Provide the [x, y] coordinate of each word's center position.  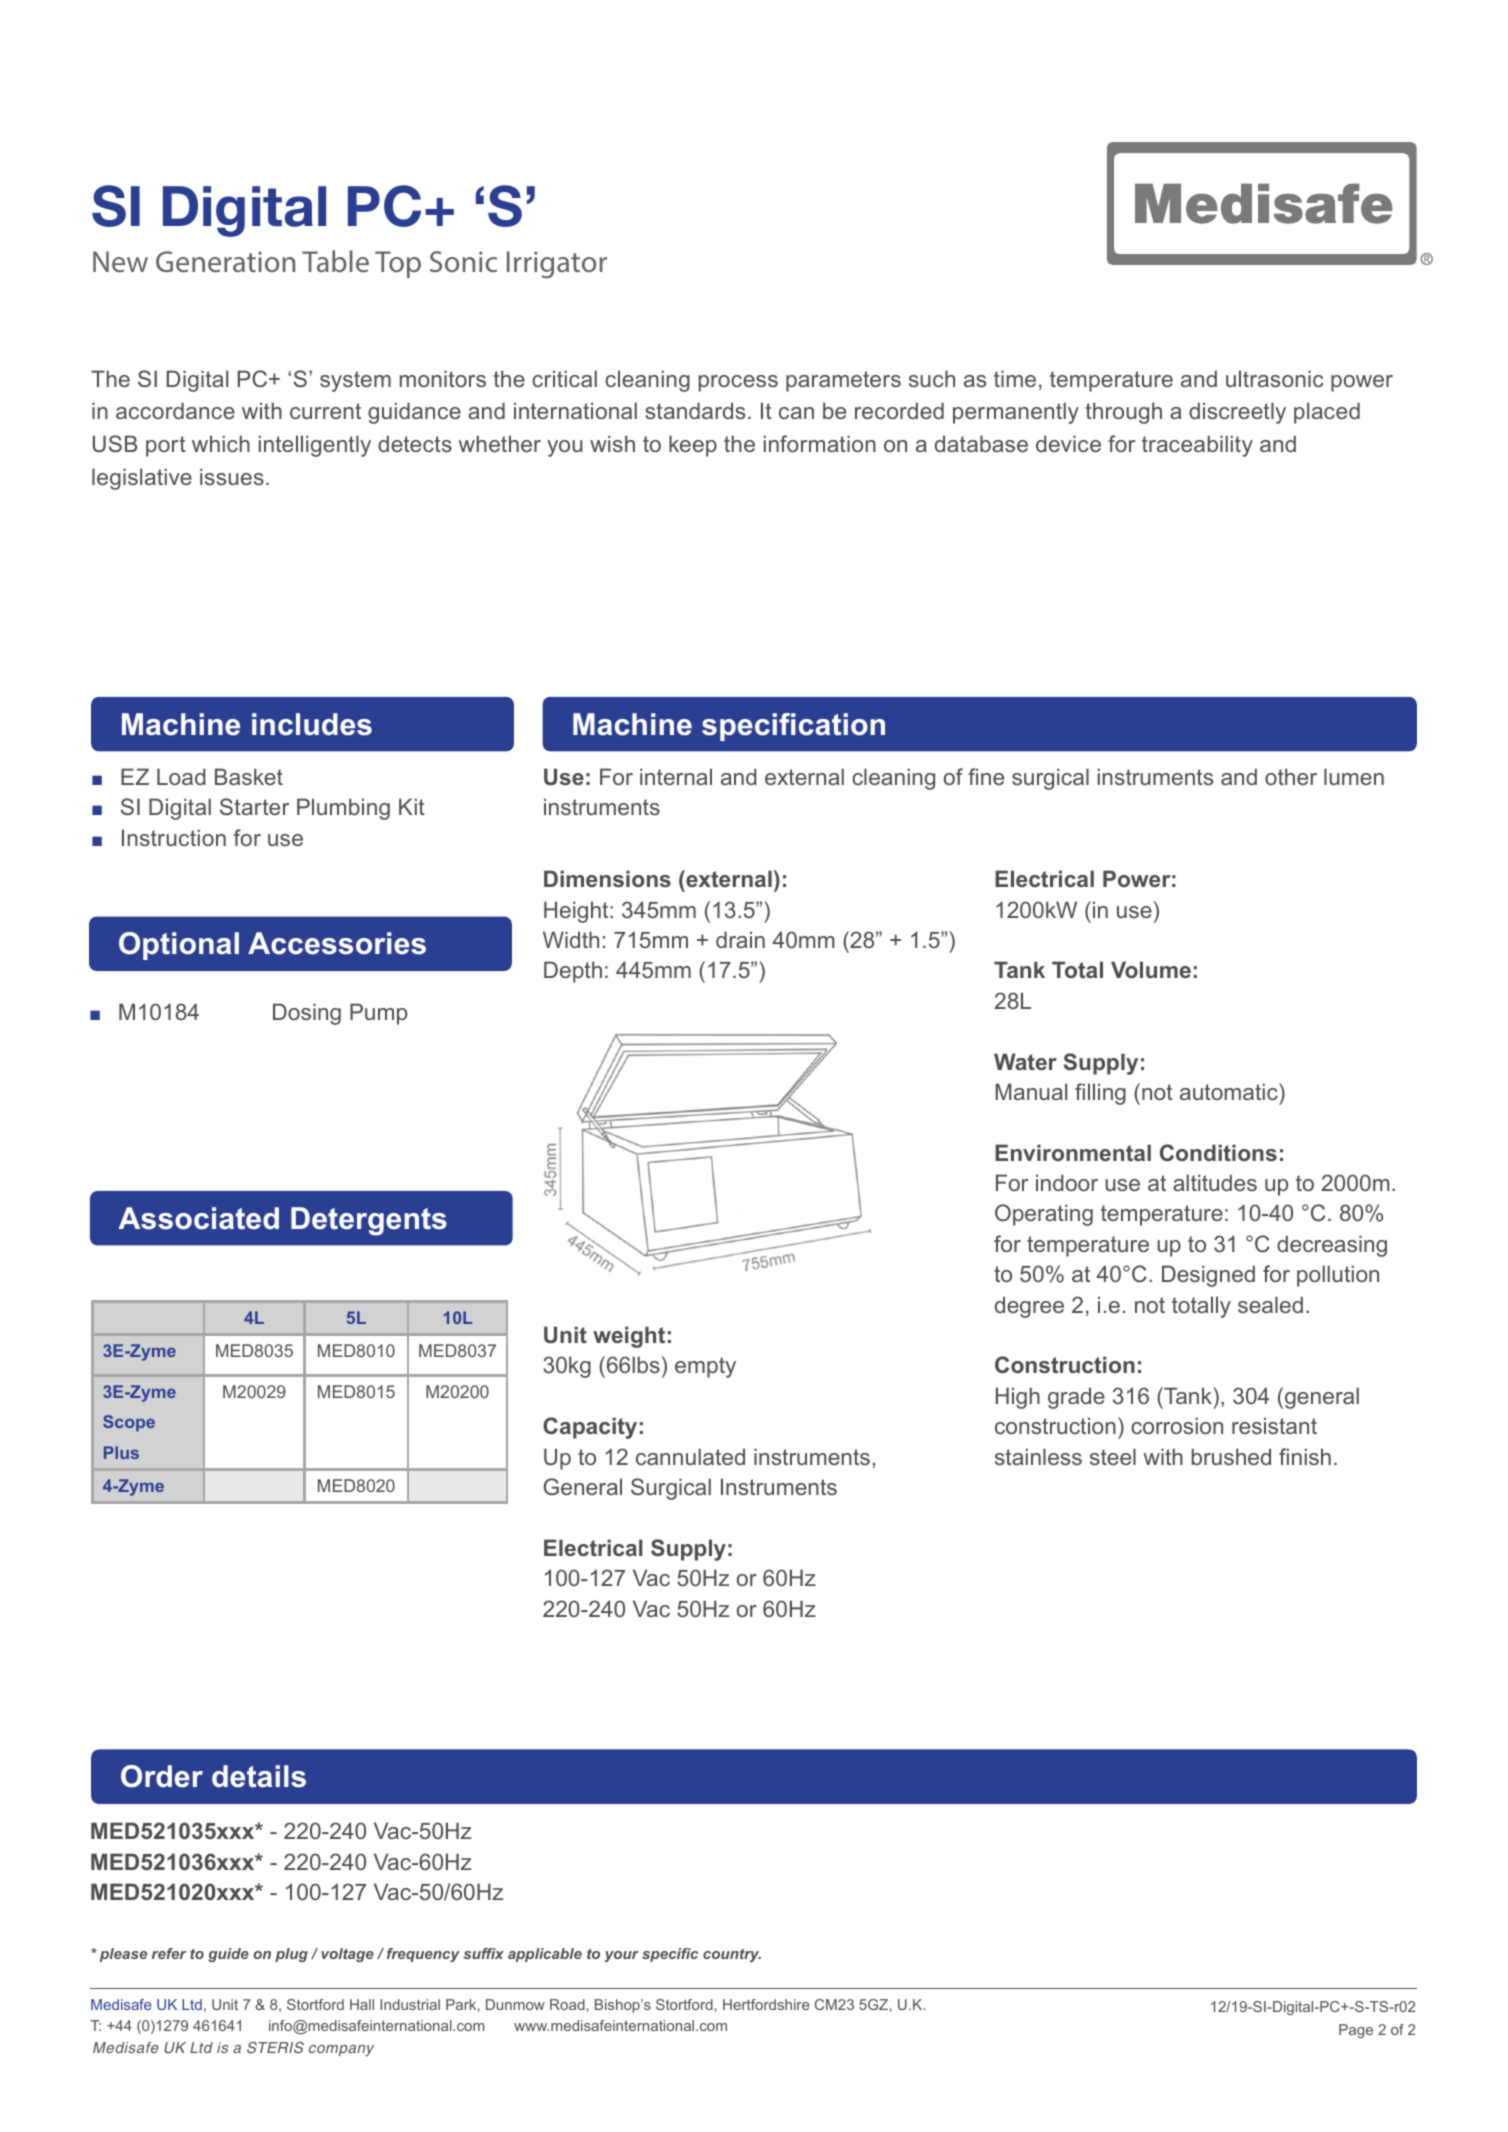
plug [291, 1955]
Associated [198, 1218]
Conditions [1218, 1152]
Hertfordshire [766, 2004]
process [738, 383]
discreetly [1237, 413]
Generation [225, 261]
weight [629, 1337]
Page [1356, 2031]
